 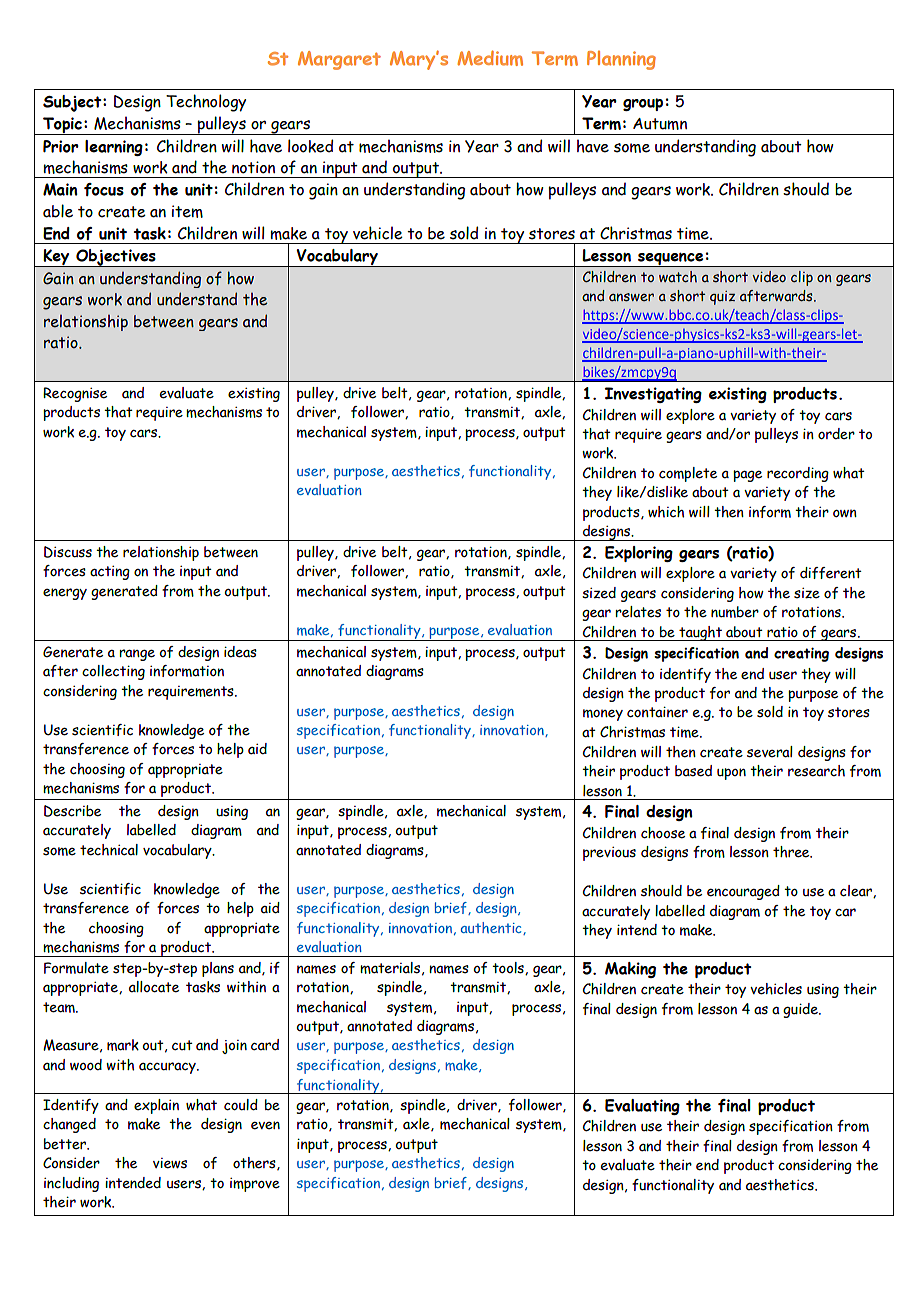 What do you see at coordinates (113, 672) in the page?
I see `collecting` at bounding box center [113, 672].
